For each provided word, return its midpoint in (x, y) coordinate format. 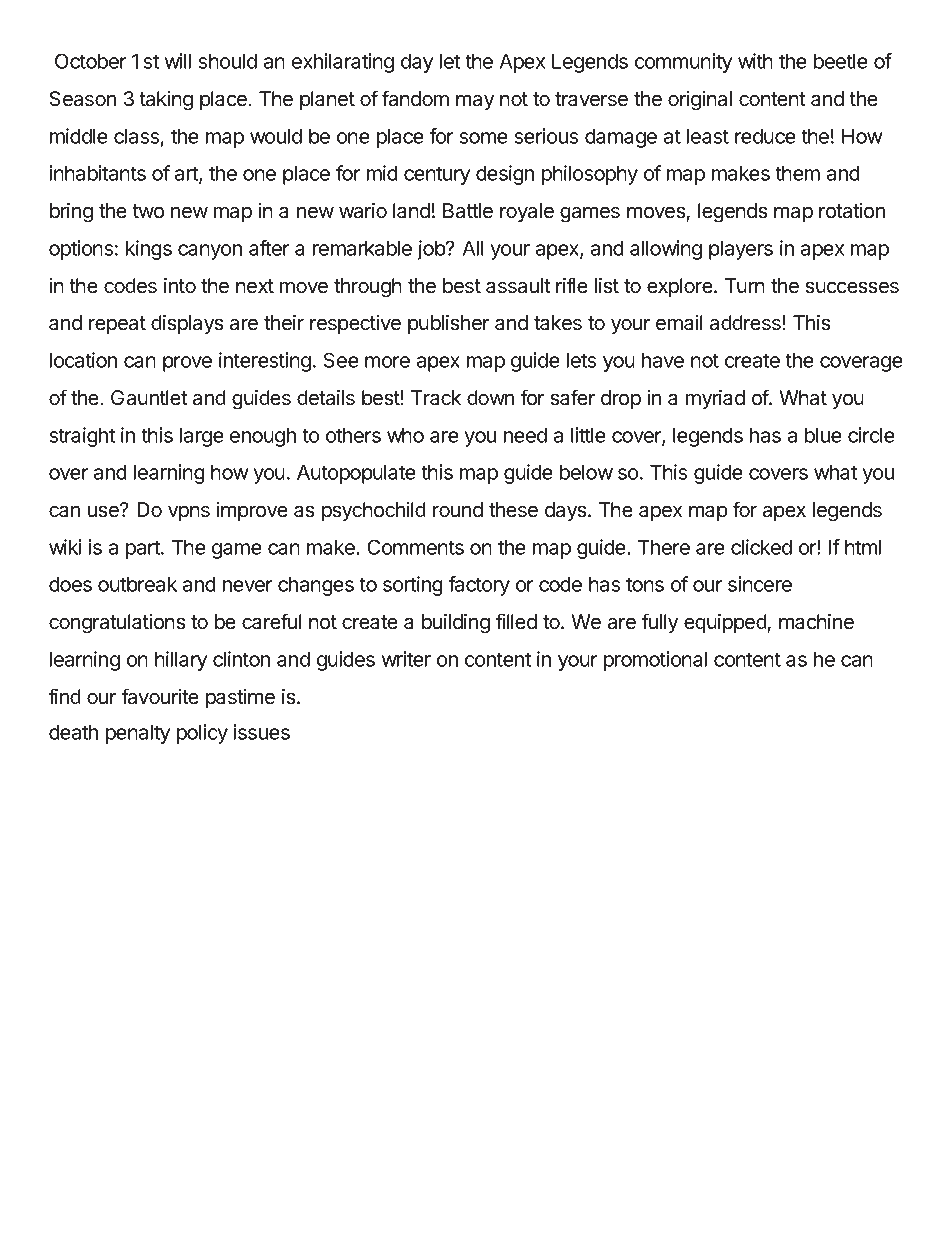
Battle (468, 211)
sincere (760, 584)
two (148, 211)
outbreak (137, 584)
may (475, 102)
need (525, 435)
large (202, 437)
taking (166, 101)
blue (823, 435)
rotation (852, 211)
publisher (448, 324)
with (755, 61)
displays (187, 324)
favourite (160, 696)
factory (479, 586)
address (746, 323)
